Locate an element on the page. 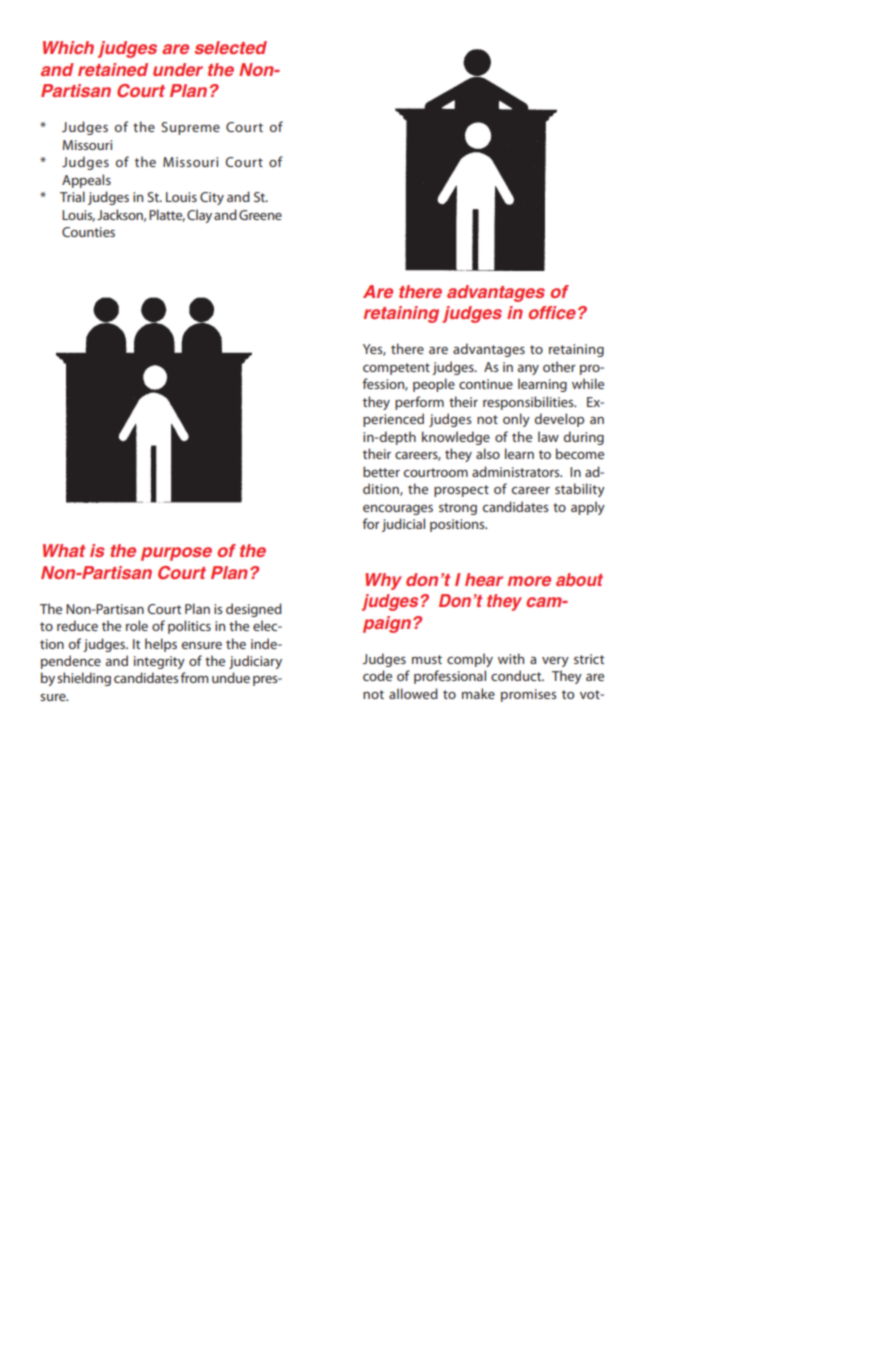  Greene is located at coordinates (260, 215).
